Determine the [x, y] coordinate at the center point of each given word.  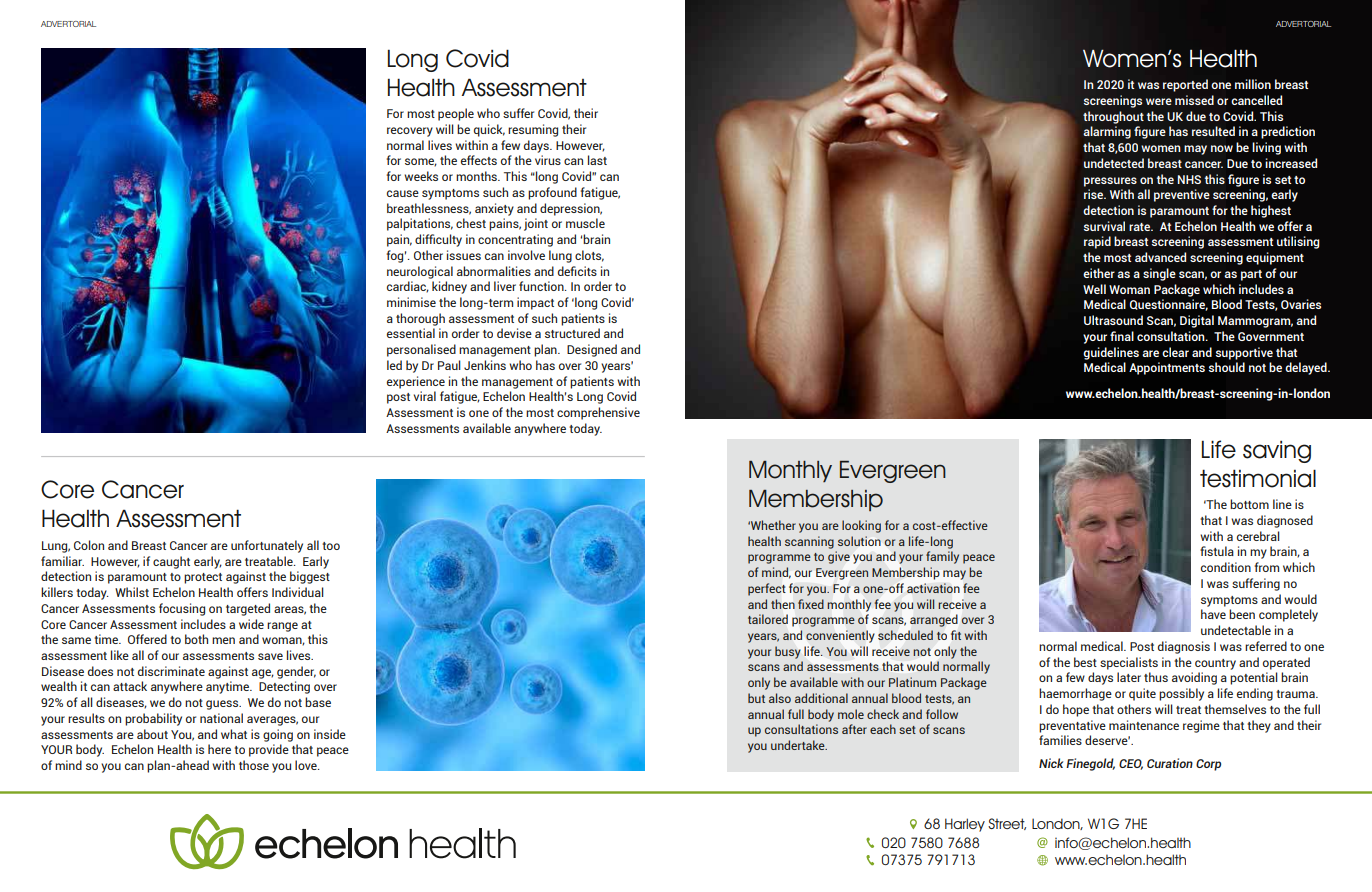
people [456, 114]
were [1159, 101]
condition [1226, 567]
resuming [533, 130]
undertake [799, 745]
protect [203, 578]
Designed [592, 350]
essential [411, 333]
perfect [767, 589]
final [1122, 336]
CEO [1131, 764]
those [254, 765]
